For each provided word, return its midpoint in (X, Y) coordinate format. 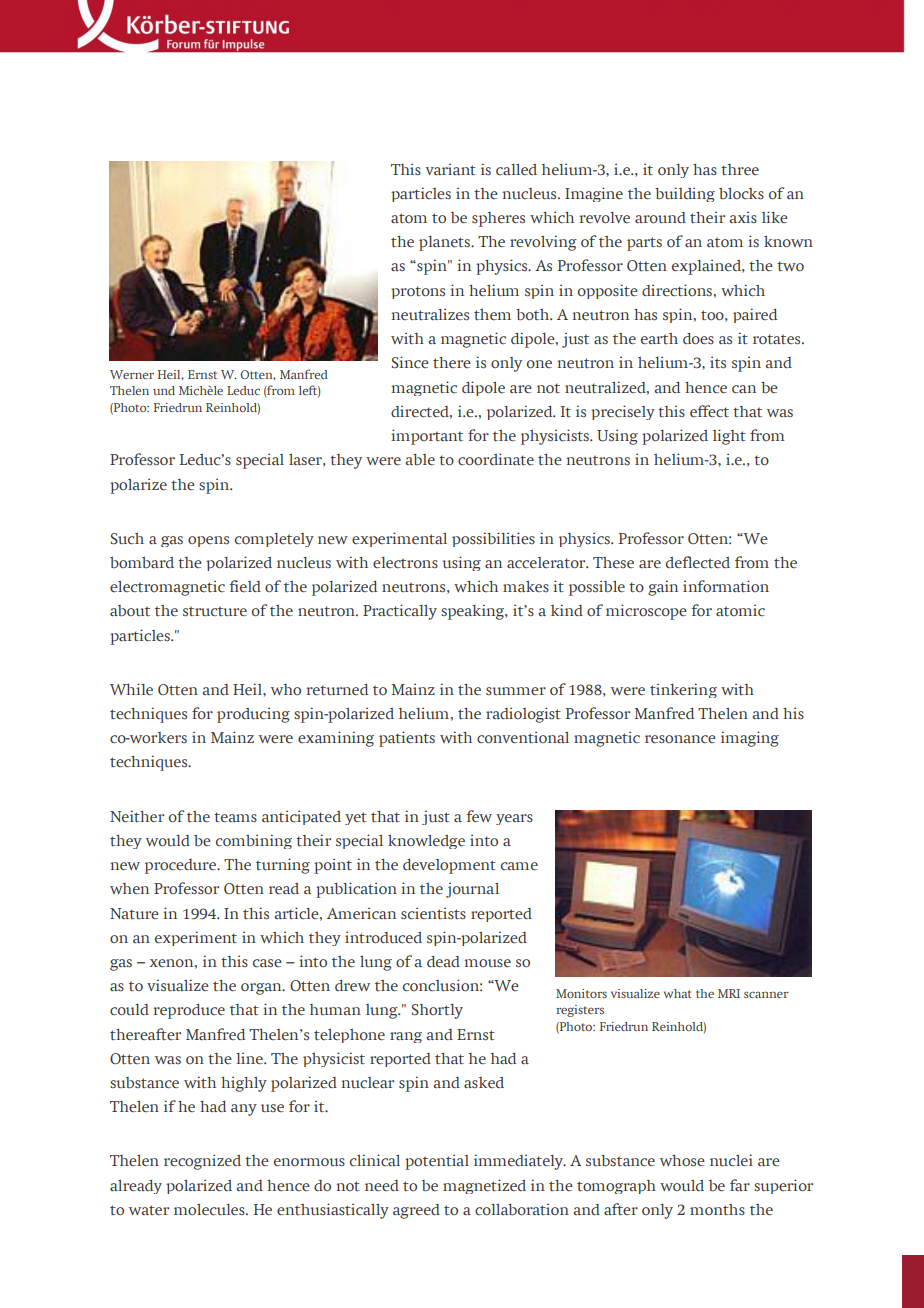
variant (451, 169)
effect (709, 411)
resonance (680, 739)
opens (208, 541)
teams (235, 817)
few (479, 816)
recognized (202, 1162)
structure (215, 611)
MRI (729, 993)
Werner (132, 374)
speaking (474, 612)
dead (443, 961)
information (726, 586)
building (685, 194)
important (427, 437)
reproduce (189, 1011)
